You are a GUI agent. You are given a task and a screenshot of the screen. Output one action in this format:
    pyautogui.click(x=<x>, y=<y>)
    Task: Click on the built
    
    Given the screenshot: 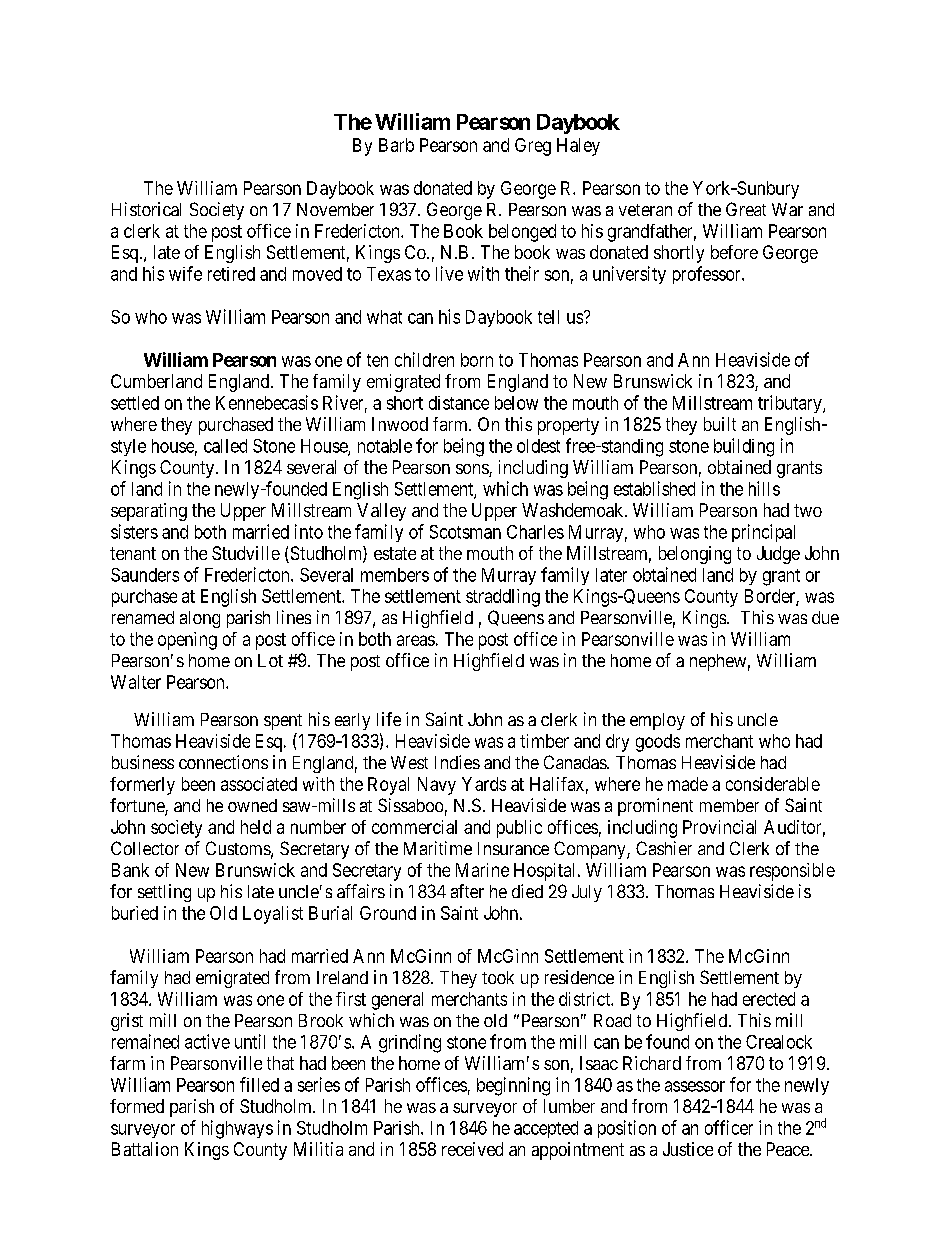 What is the action you would take?
    pyautogui.click(x=720, y=424)
